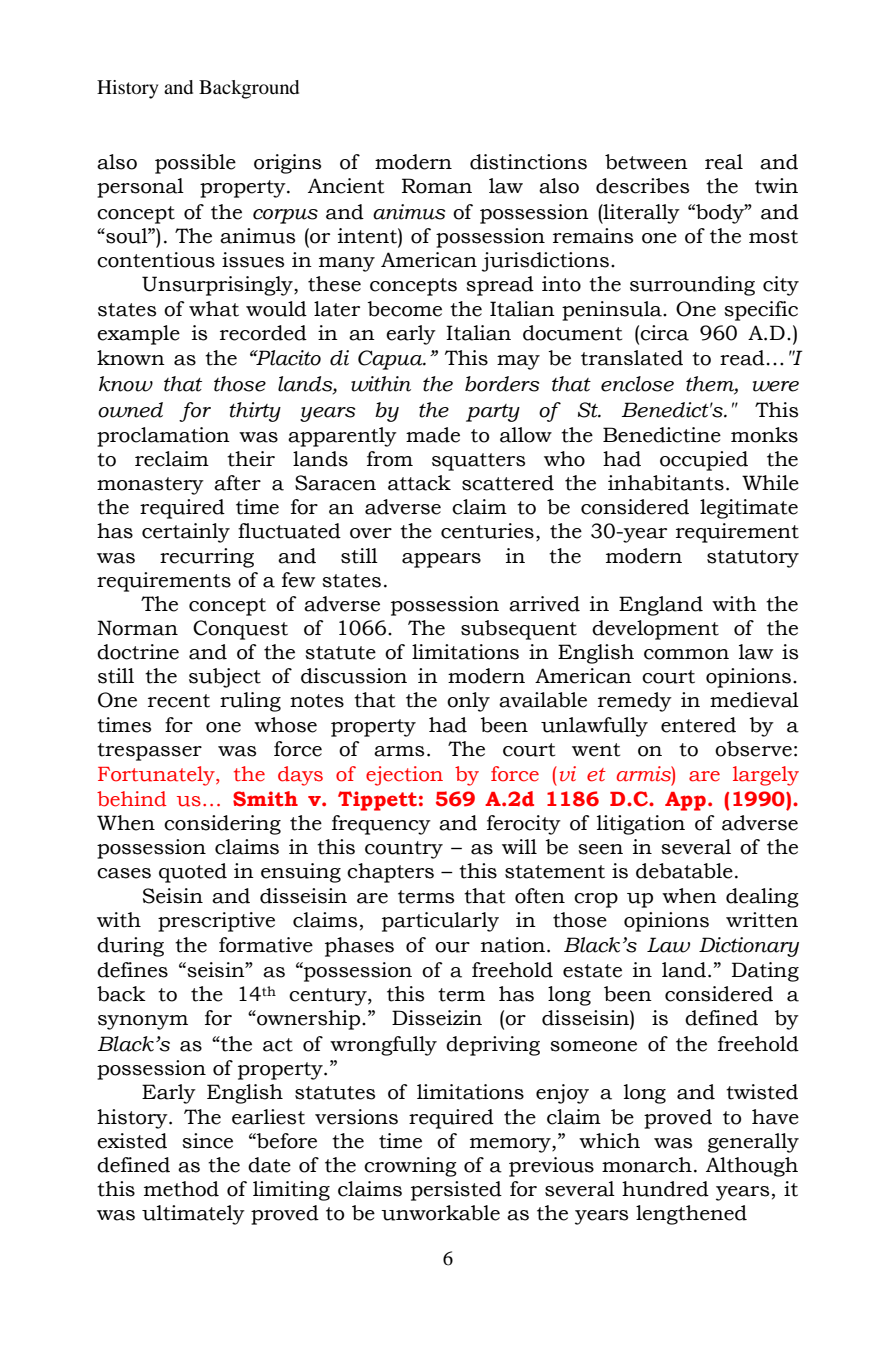  What do you see at coordinates (665, 1189) in the screenshot?
I see `hundred` at bounding box center [665, 1189].
